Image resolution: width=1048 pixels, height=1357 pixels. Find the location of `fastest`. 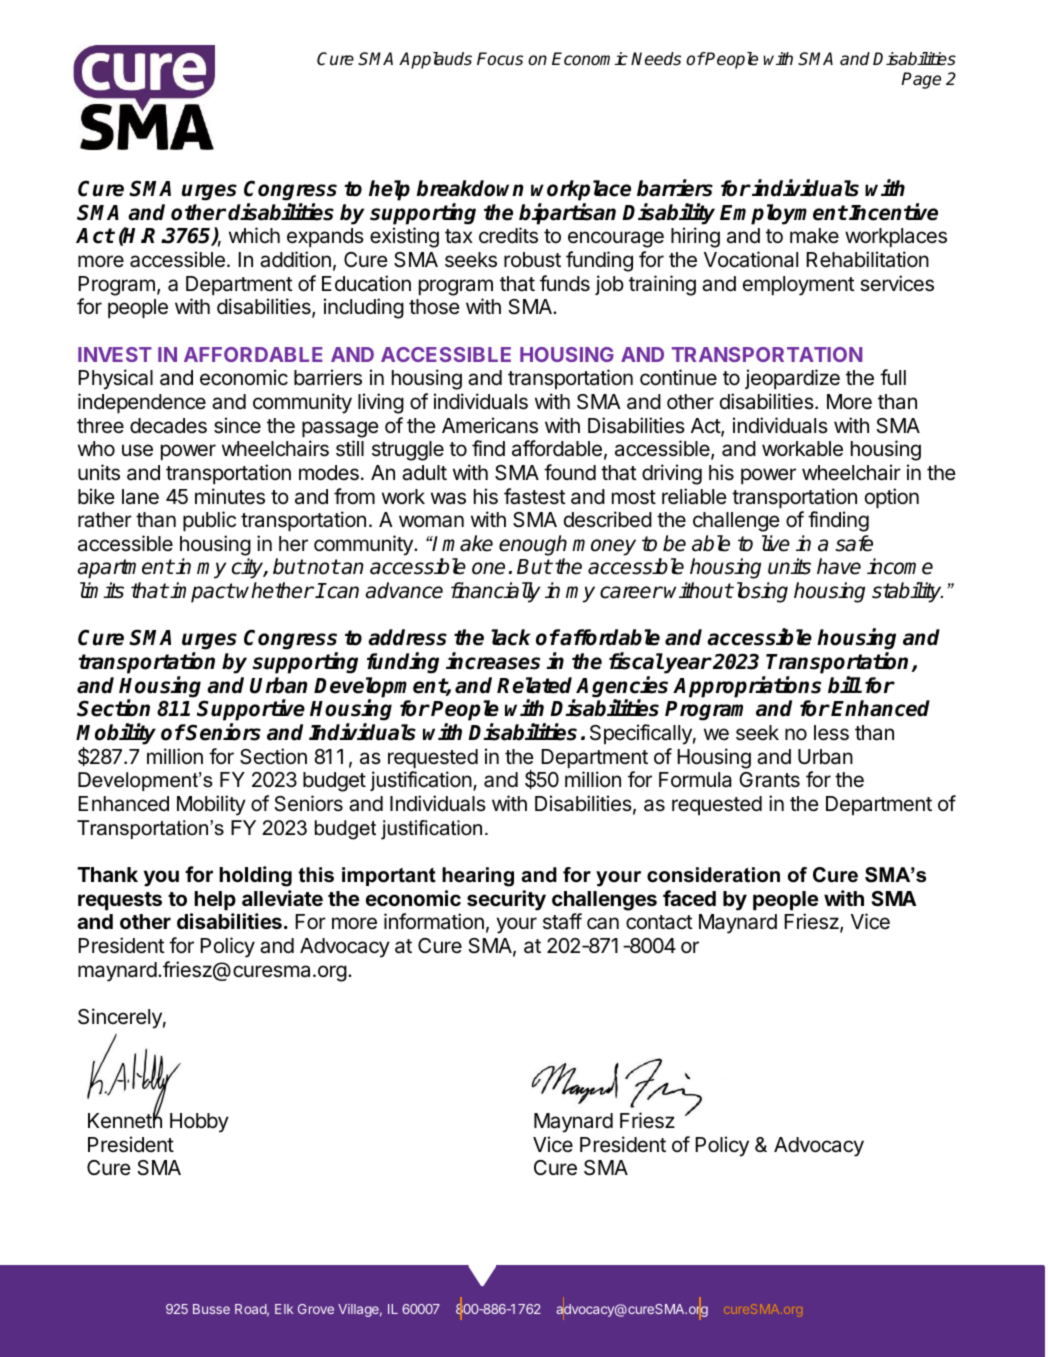

fastest is located at coordinates (535, 496).
